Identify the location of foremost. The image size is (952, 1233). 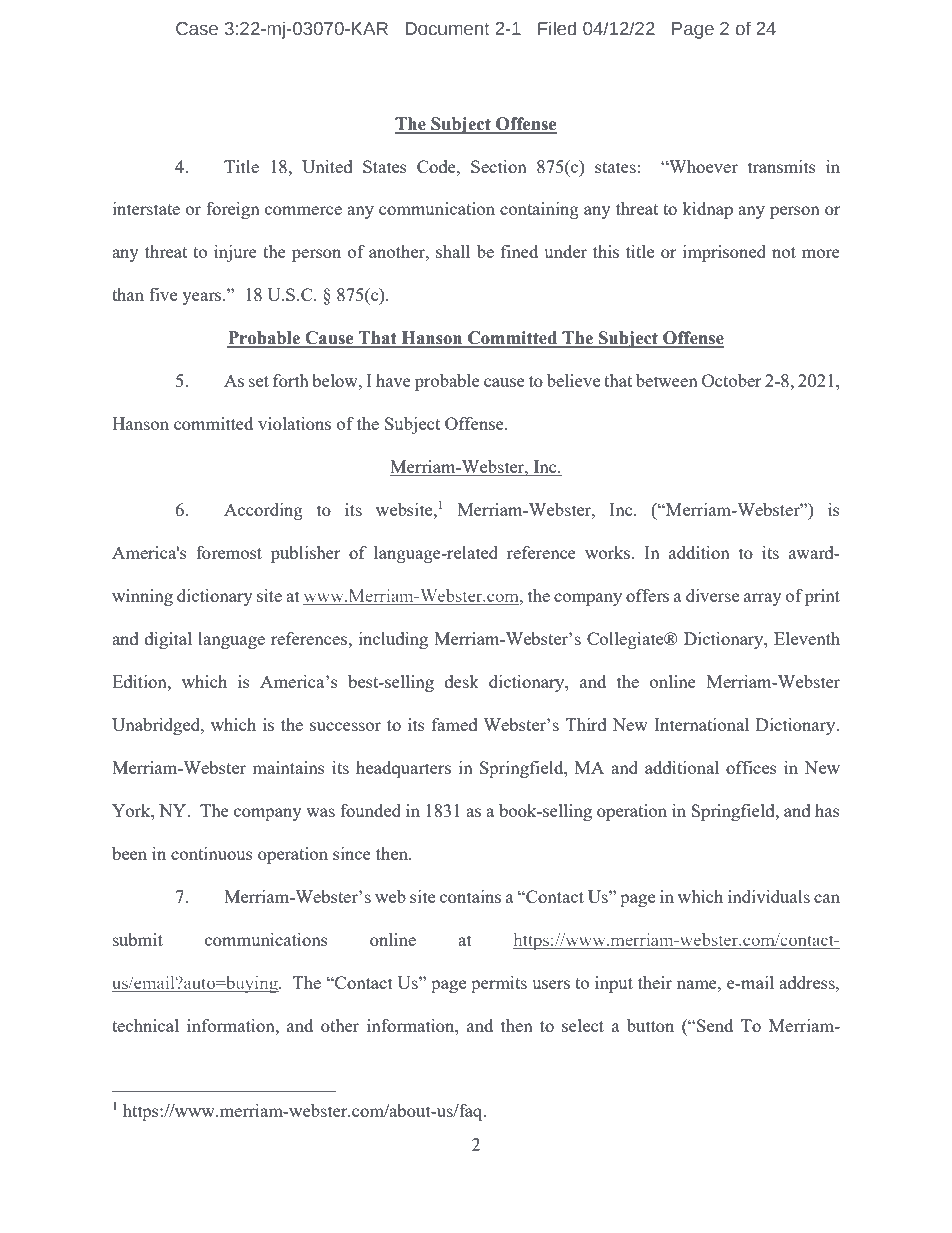
(229, 552).
